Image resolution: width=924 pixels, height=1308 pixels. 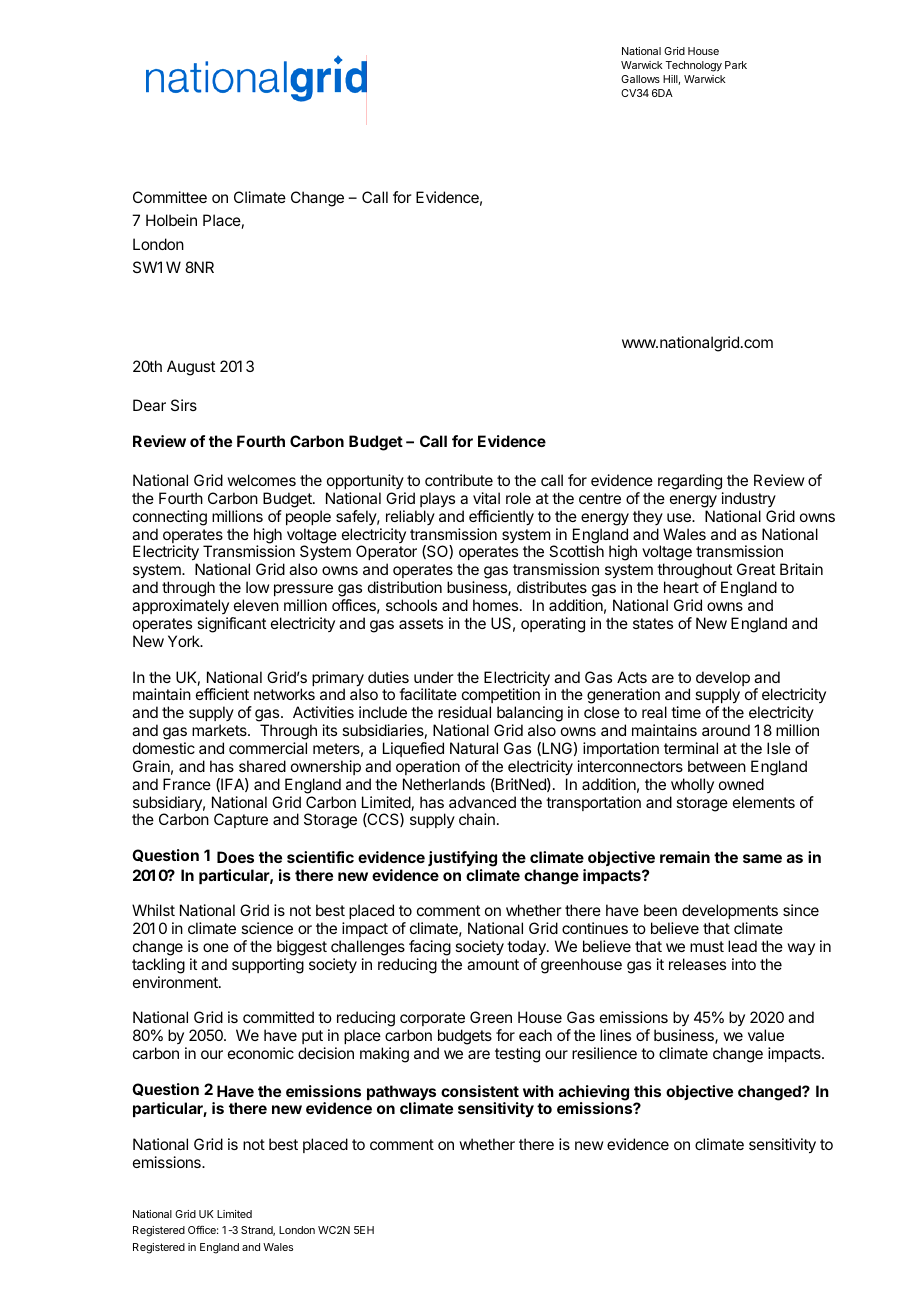 What do you see at coordinates (170, 197) in the image?
I see `Committee` at bounding box center [170, 197].
